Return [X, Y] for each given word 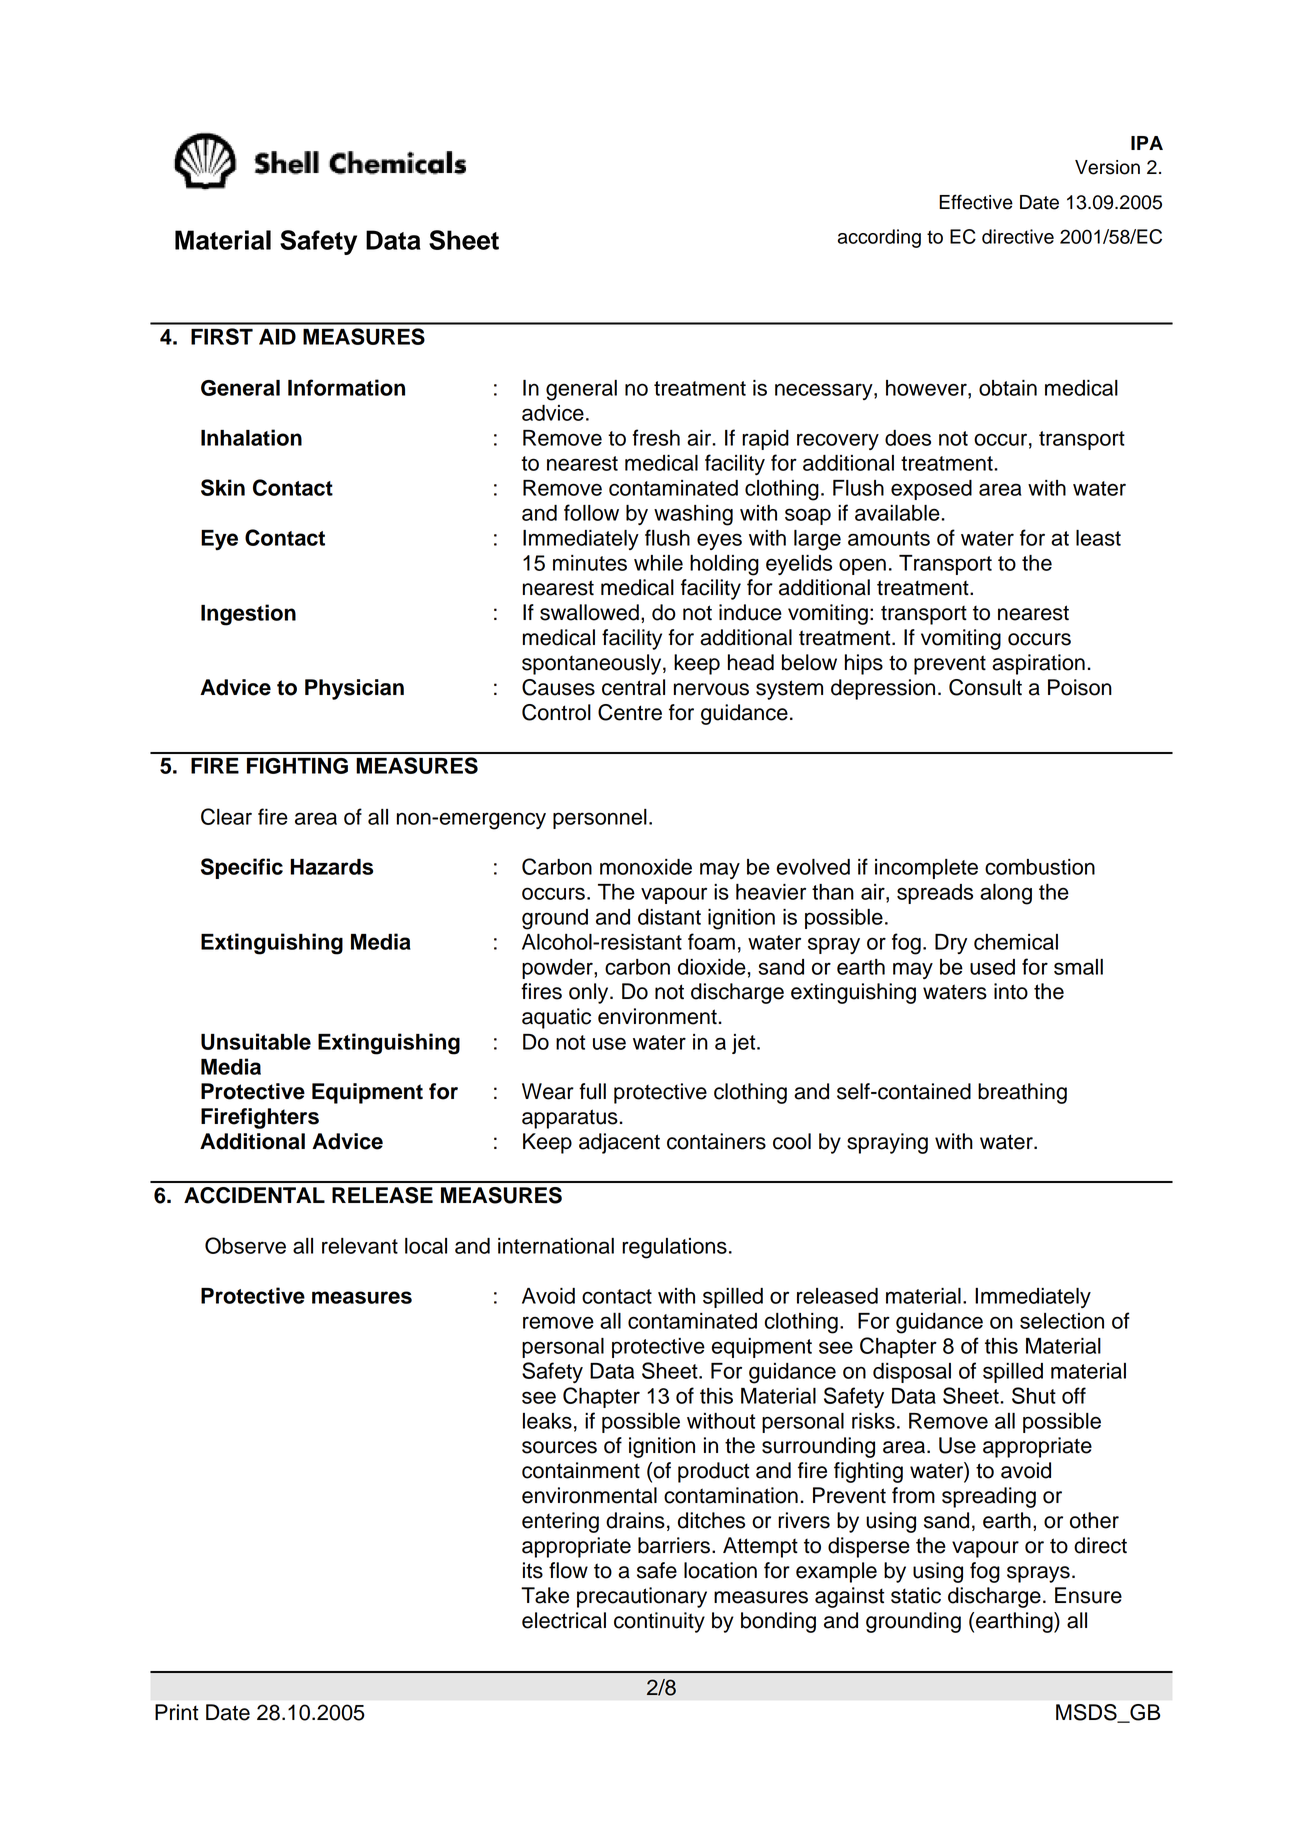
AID [277, 337]
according [879, 238]
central [633, 687]
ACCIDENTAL [254, 1195]
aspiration [1038, 664]
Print [176, 1712]
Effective [976, 202]
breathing [1022, 1093]
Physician [354, 689]
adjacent [619, 1143]
